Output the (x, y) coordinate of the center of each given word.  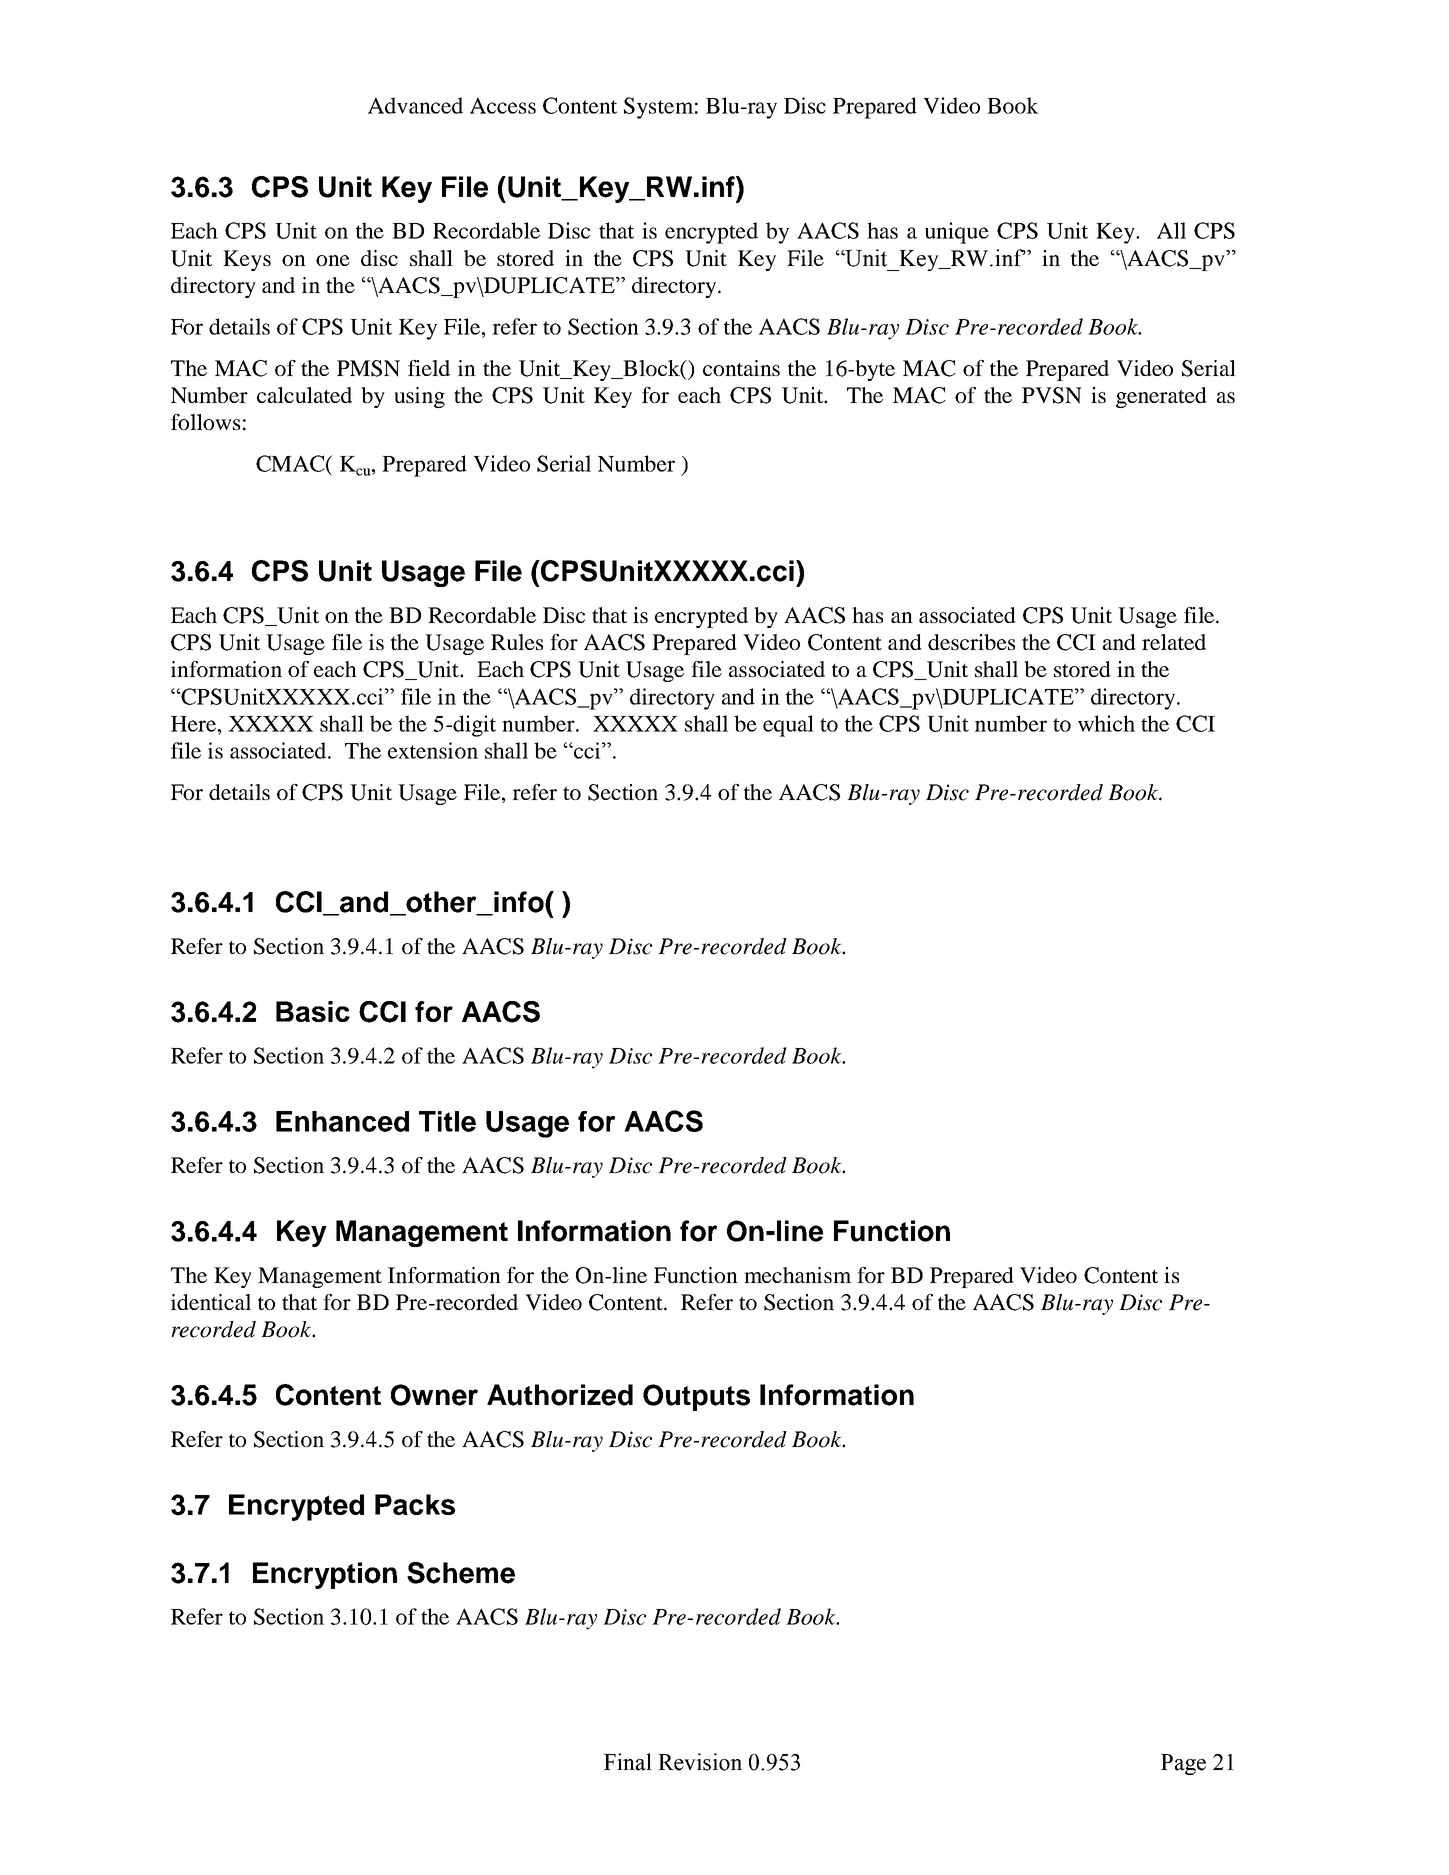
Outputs (696, 1397)
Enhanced (342, 1121)
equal (788, 726)
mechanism (798, 1275)
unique (957, 233)
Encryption (325, 1575)
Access (503, 105)
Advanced (415, 105)
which (1106, 723)
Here (193, 724)
